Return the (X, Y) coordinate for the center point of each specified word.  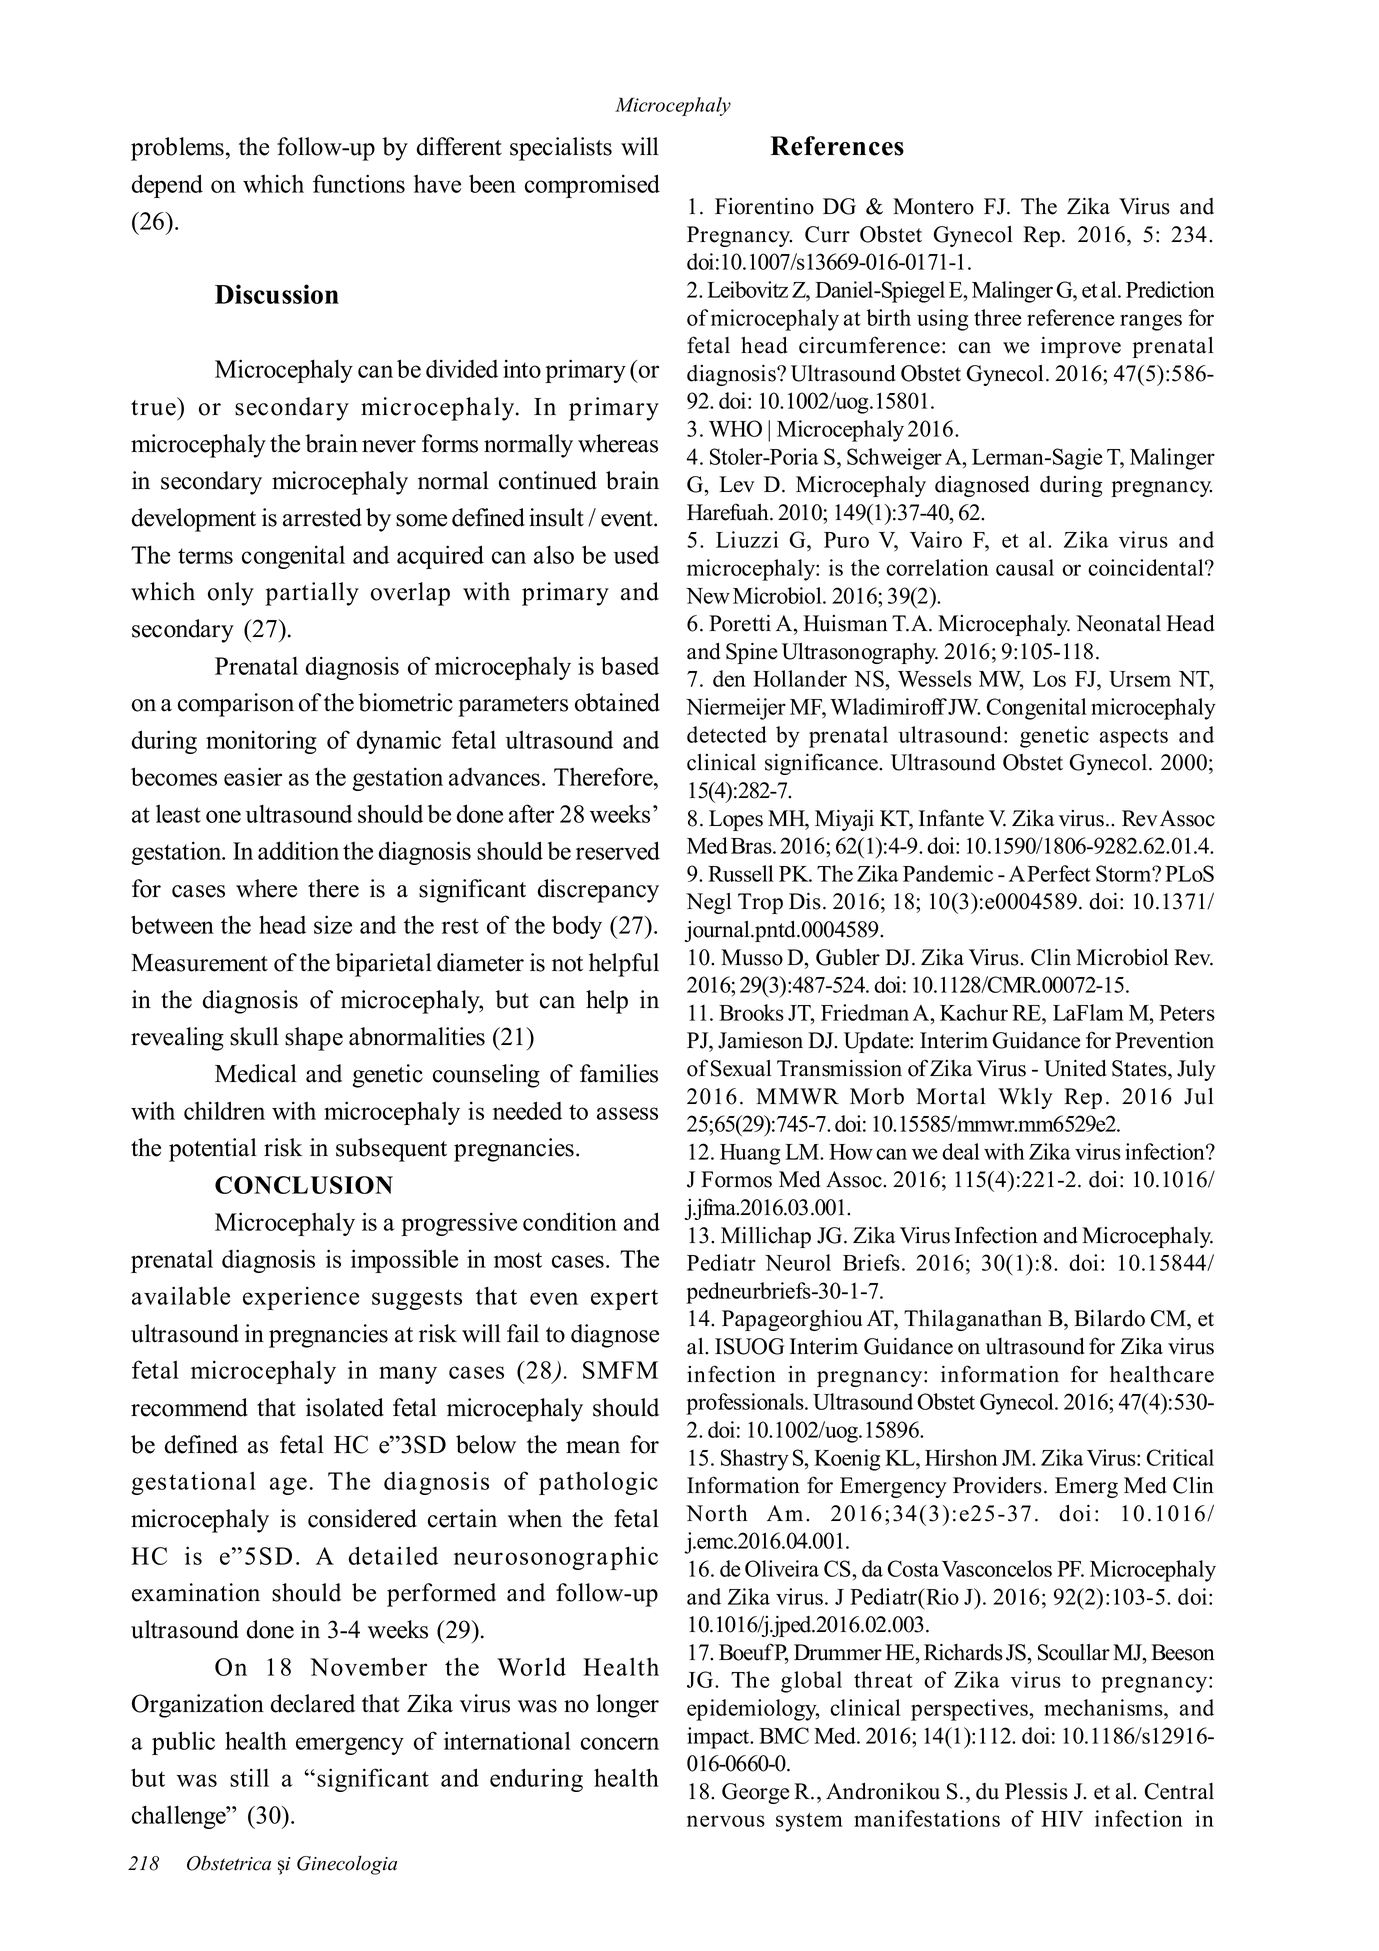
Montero (933, 206)
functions (359, 183)
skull (254, 1036)
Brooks (751, 1012)
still (249, 1777)
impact (719, 1738)
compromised (592, 186)
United (1075, 1068)
